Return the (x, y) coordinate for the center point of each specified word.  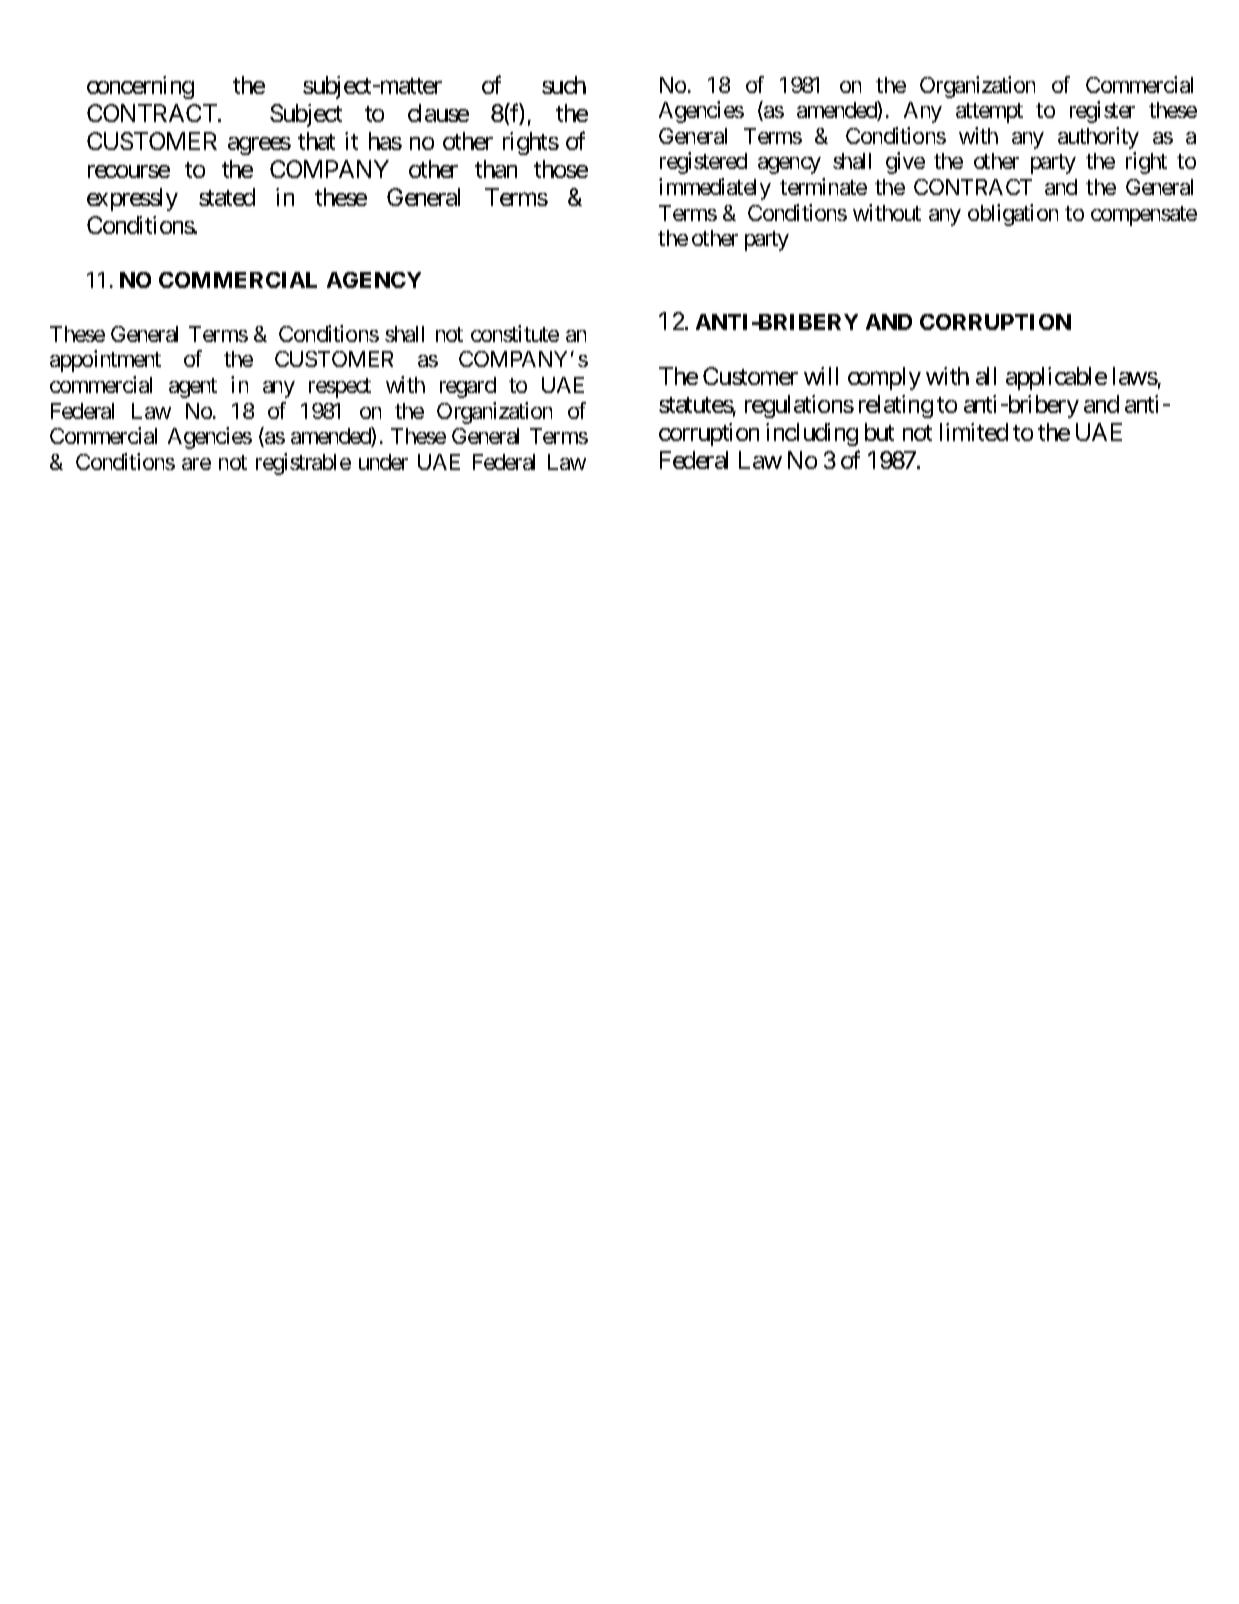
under (383, 462)
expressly (132, 199)
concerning (140, 87)
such (564, 85)
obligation (1013, 215)
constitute (515, 333)
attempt (989, 113)
